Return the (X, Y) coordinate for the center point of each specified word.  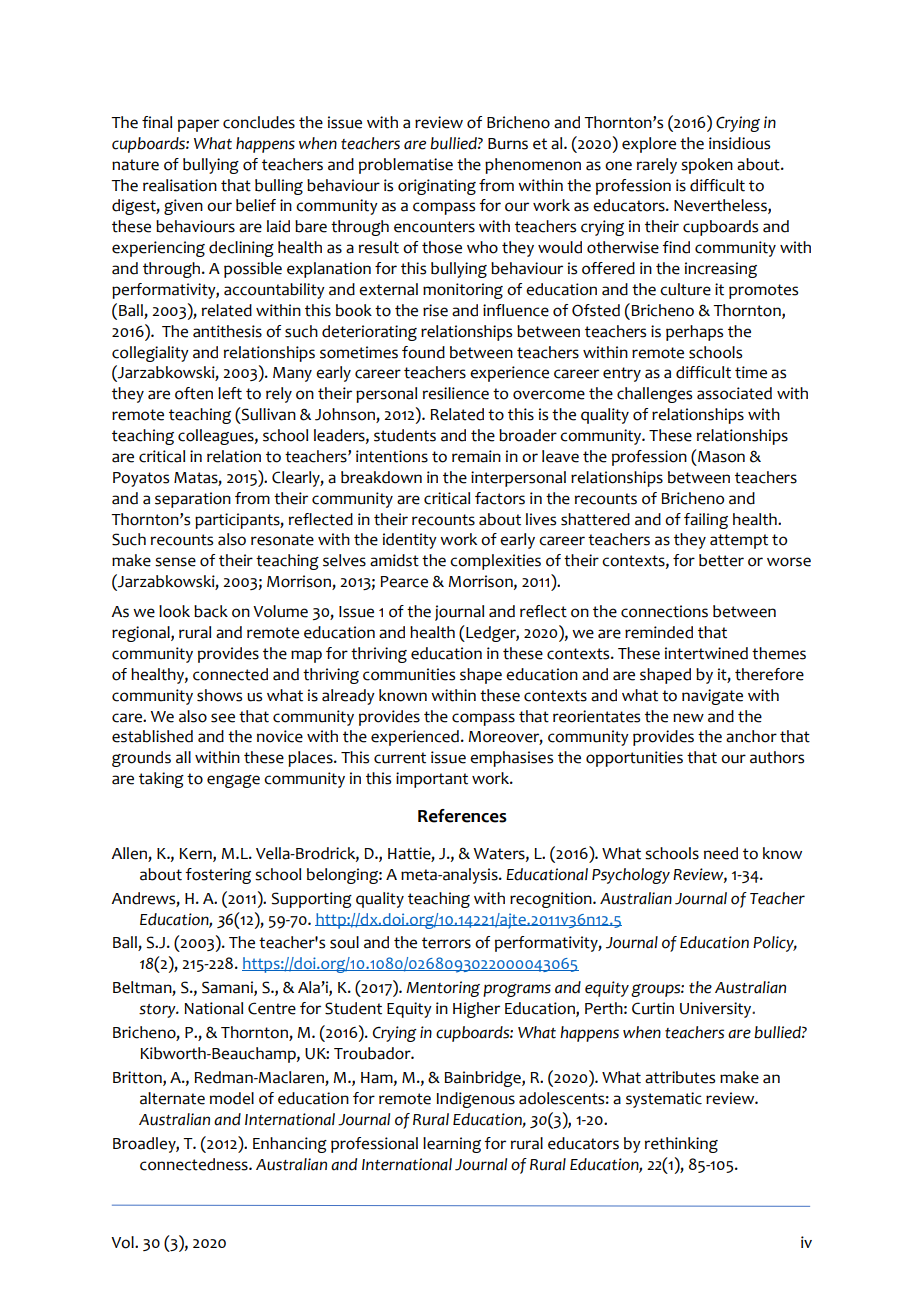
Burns (508, 144)
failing (706, 521)
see (223, 718)
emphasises (511, 759)
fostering (218, 876)
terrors (446, 943)
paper (198, 125)
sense (175, 562)
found (423, 352)
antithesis (227, 331)
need (721, 853)
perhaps (694, 333)
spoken (707, 166)
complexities (495, 562)
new (688, 718)
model (232, 1098)
